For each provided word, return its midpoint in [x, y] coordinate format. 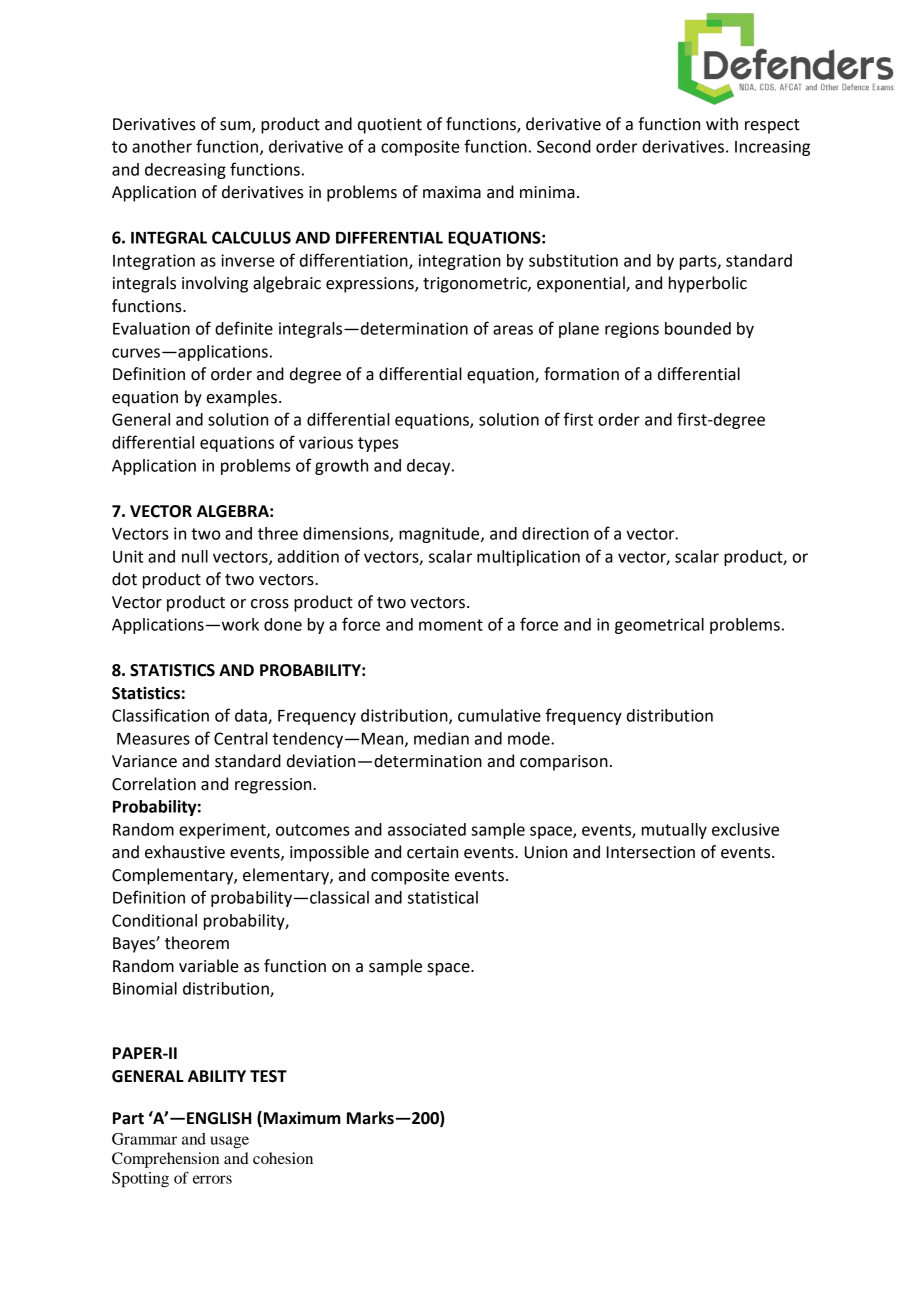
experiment [223, 831]
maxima [452, 192]
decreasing [185, 171]
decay [430, 467]
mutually [674, 831]
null [195, 556]
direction [555, 533]
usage [229, 1142]
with [722, 124]
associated [427, 829]
